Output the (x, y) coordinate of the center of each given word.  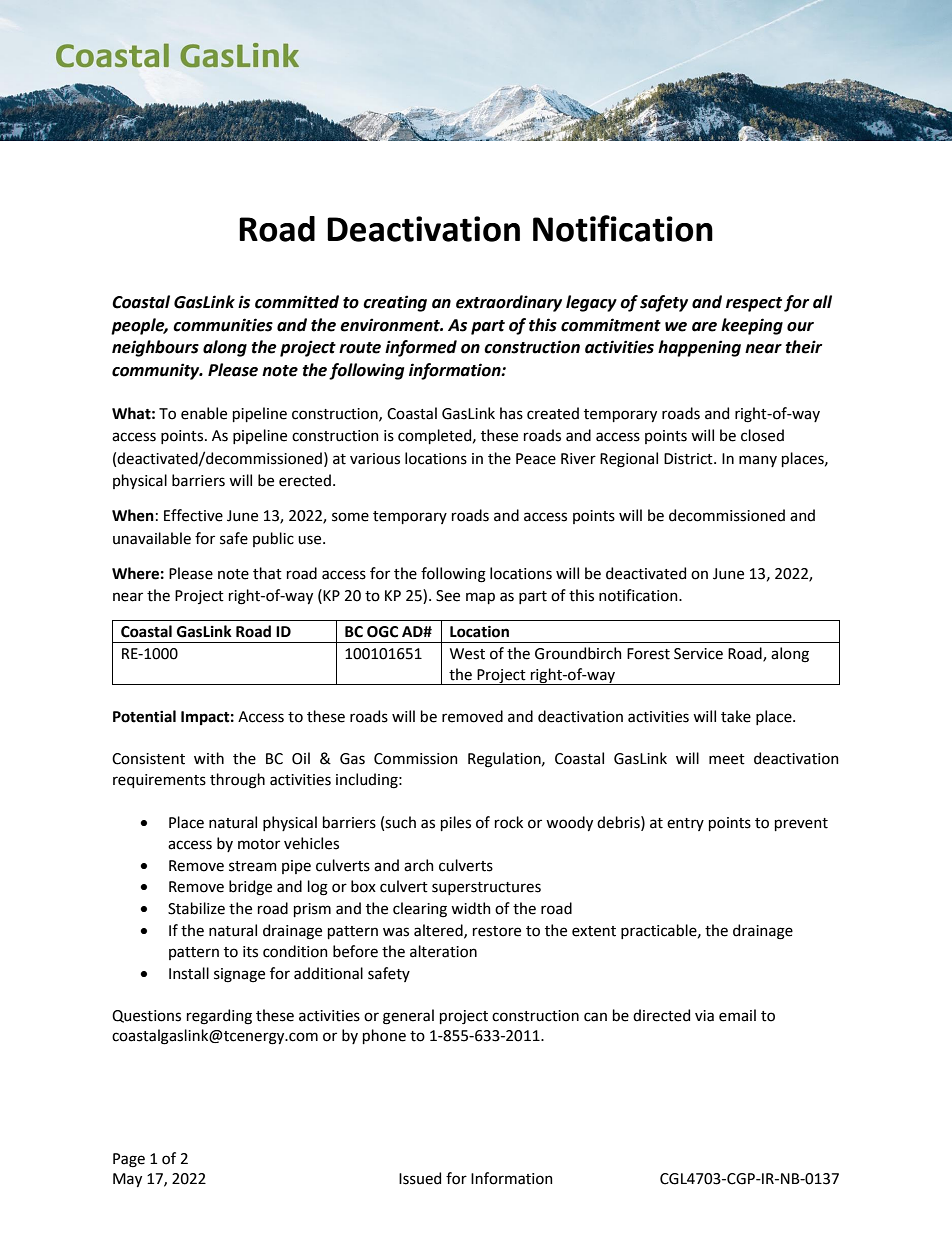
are (704, 327)
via (704, 1016)
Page (129, 1160)
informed (421, 348)
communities (223, 325)
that (267, 573)
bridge (250, 888)
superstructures (486, 888)
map (480, 598)
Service (698, 654)
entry (685, 824)
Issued (420, 1178)
